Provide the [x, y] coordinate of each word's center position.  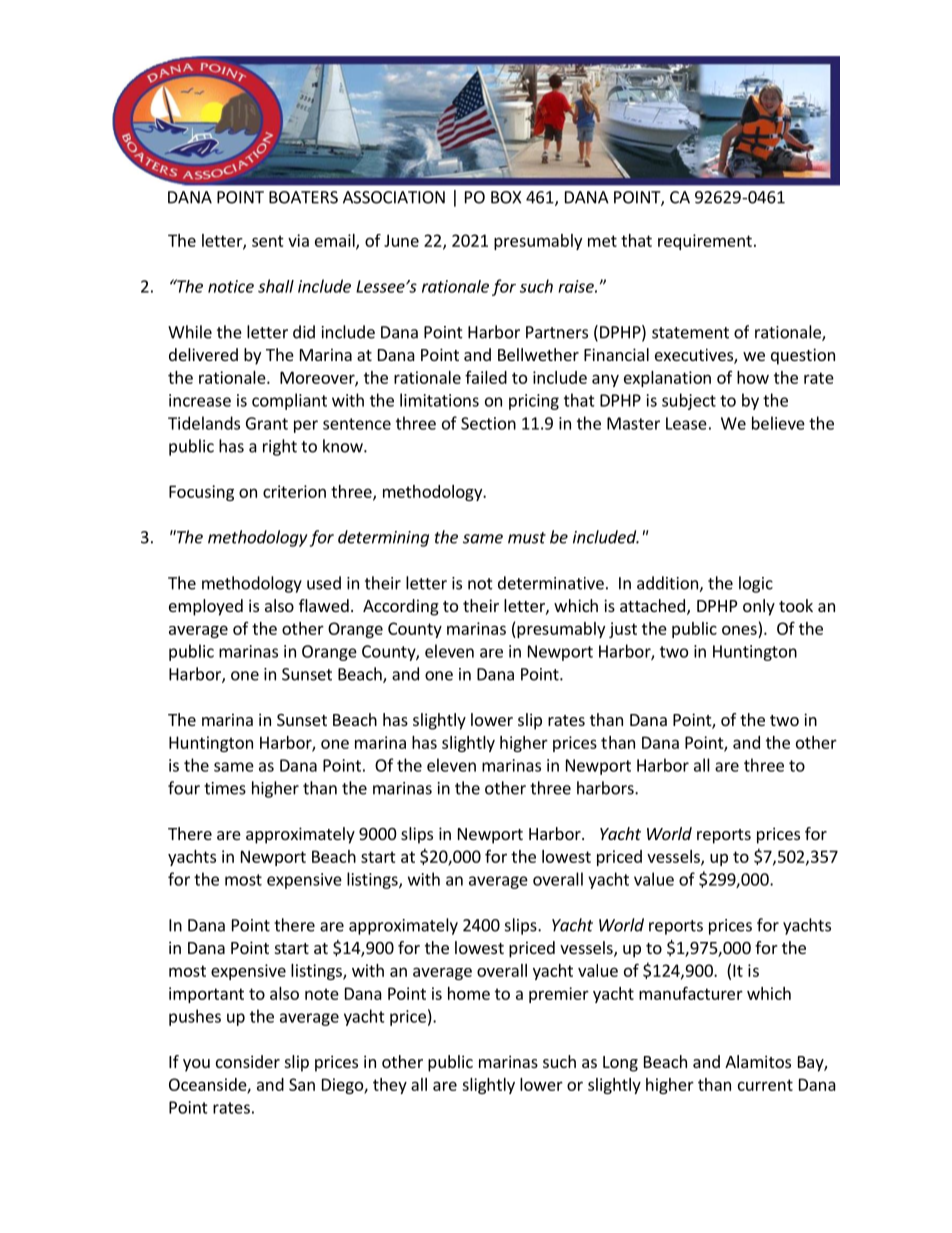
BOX [506, 197]
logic [756, 584]
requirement [705, 242]
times [225, 788]
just [623, 630]
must [527, 538]
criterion [294, 491]
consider [248, 1061]
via [298, 240]
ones [739, 630]
